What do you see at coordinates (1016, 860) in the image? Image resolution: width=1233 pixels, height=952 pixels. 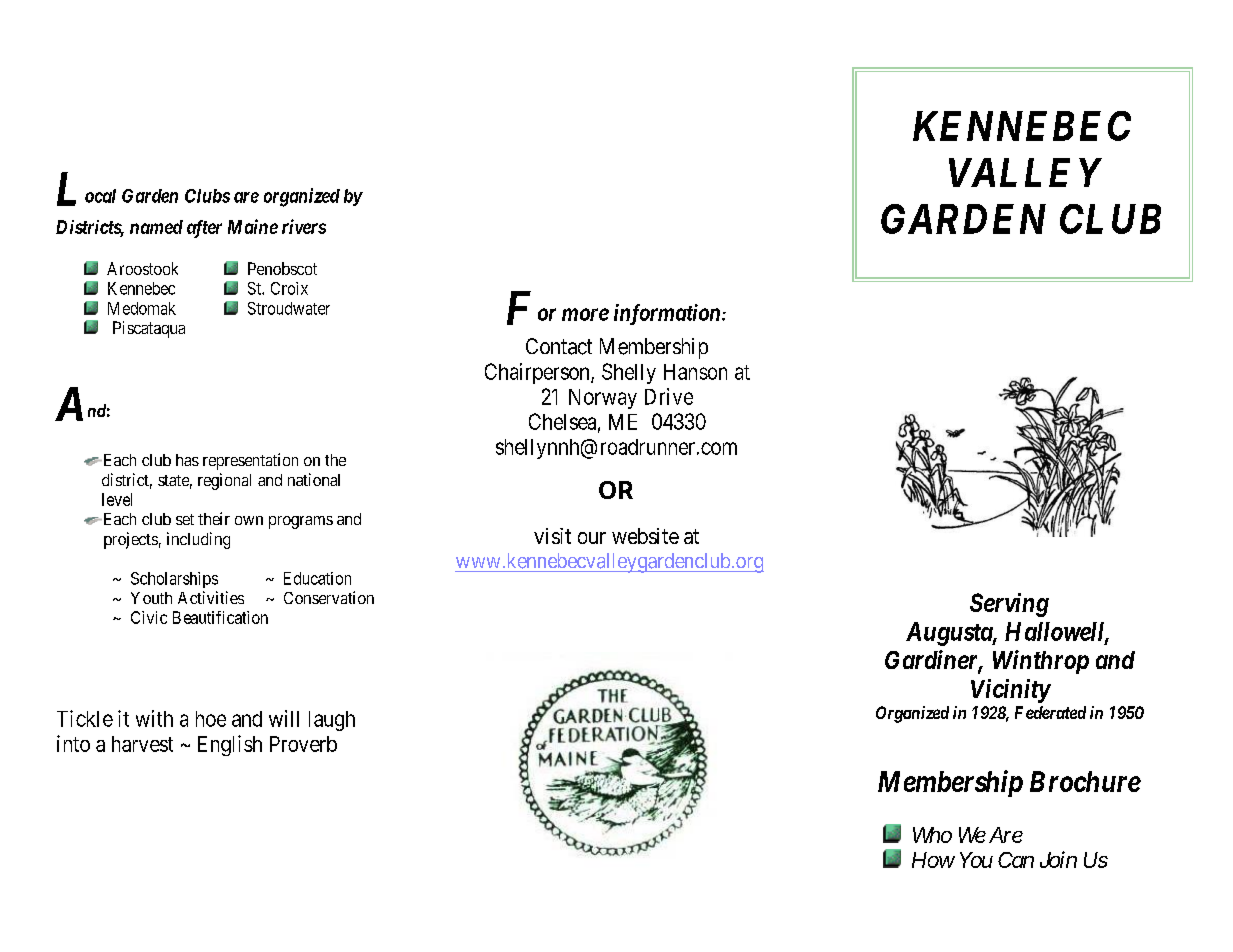 I see `Can` at bounding box center [1016, 860].
